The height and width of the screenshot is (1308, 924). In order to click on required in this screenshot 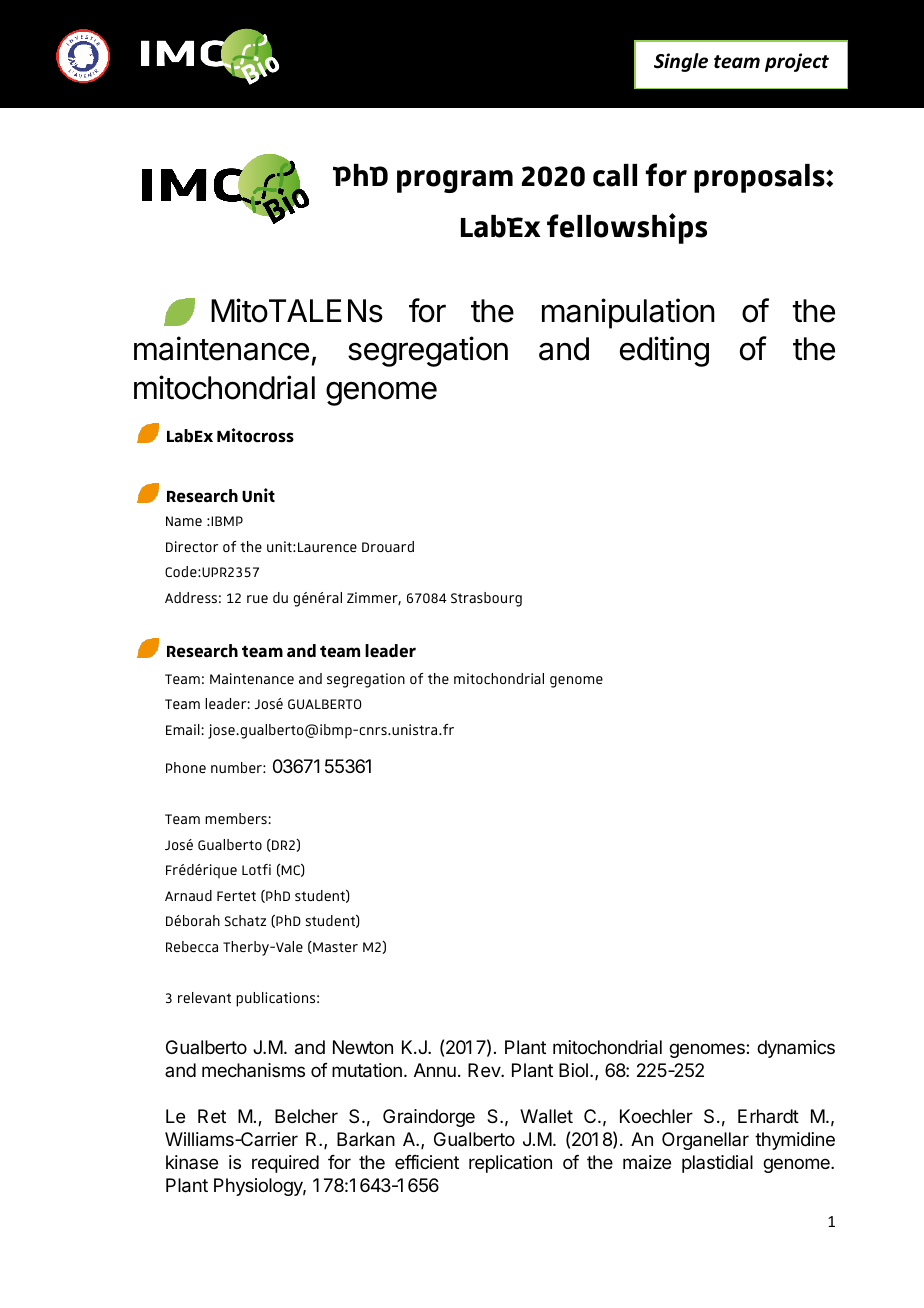, I will do `click(285, 1164)`.
